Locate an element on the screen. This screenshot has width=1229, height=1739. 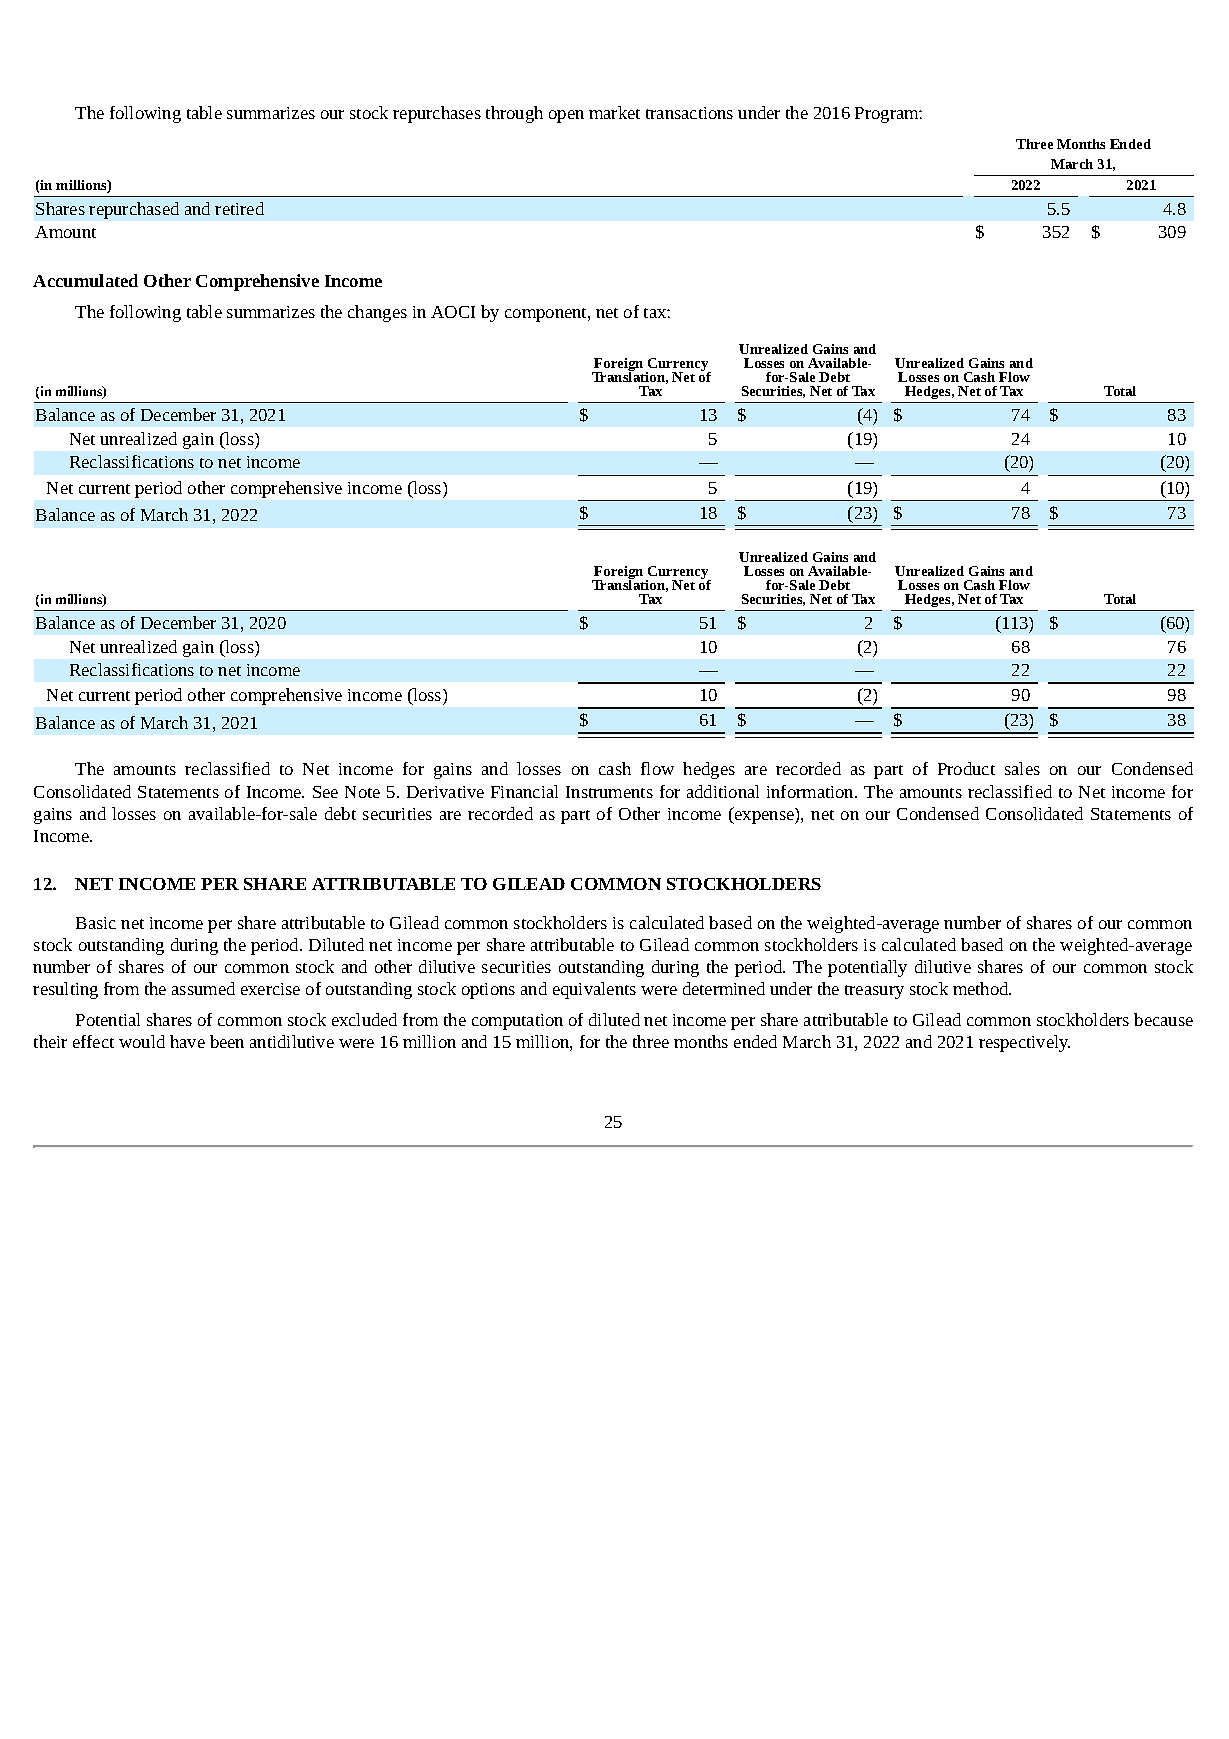
respectively is located at coordinates (1024, 1043).
